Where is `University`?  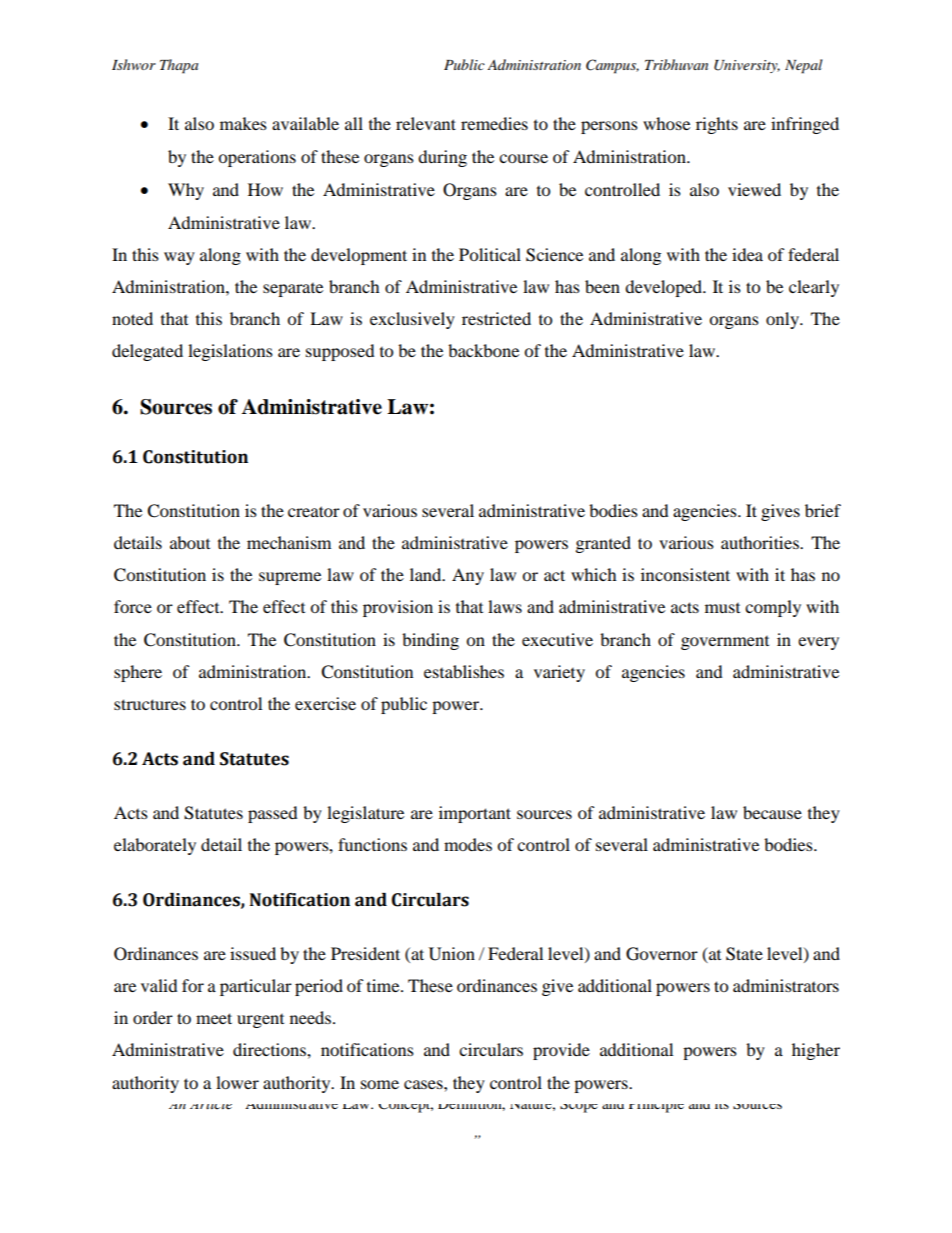 University is located at coordinates (747, 66).
